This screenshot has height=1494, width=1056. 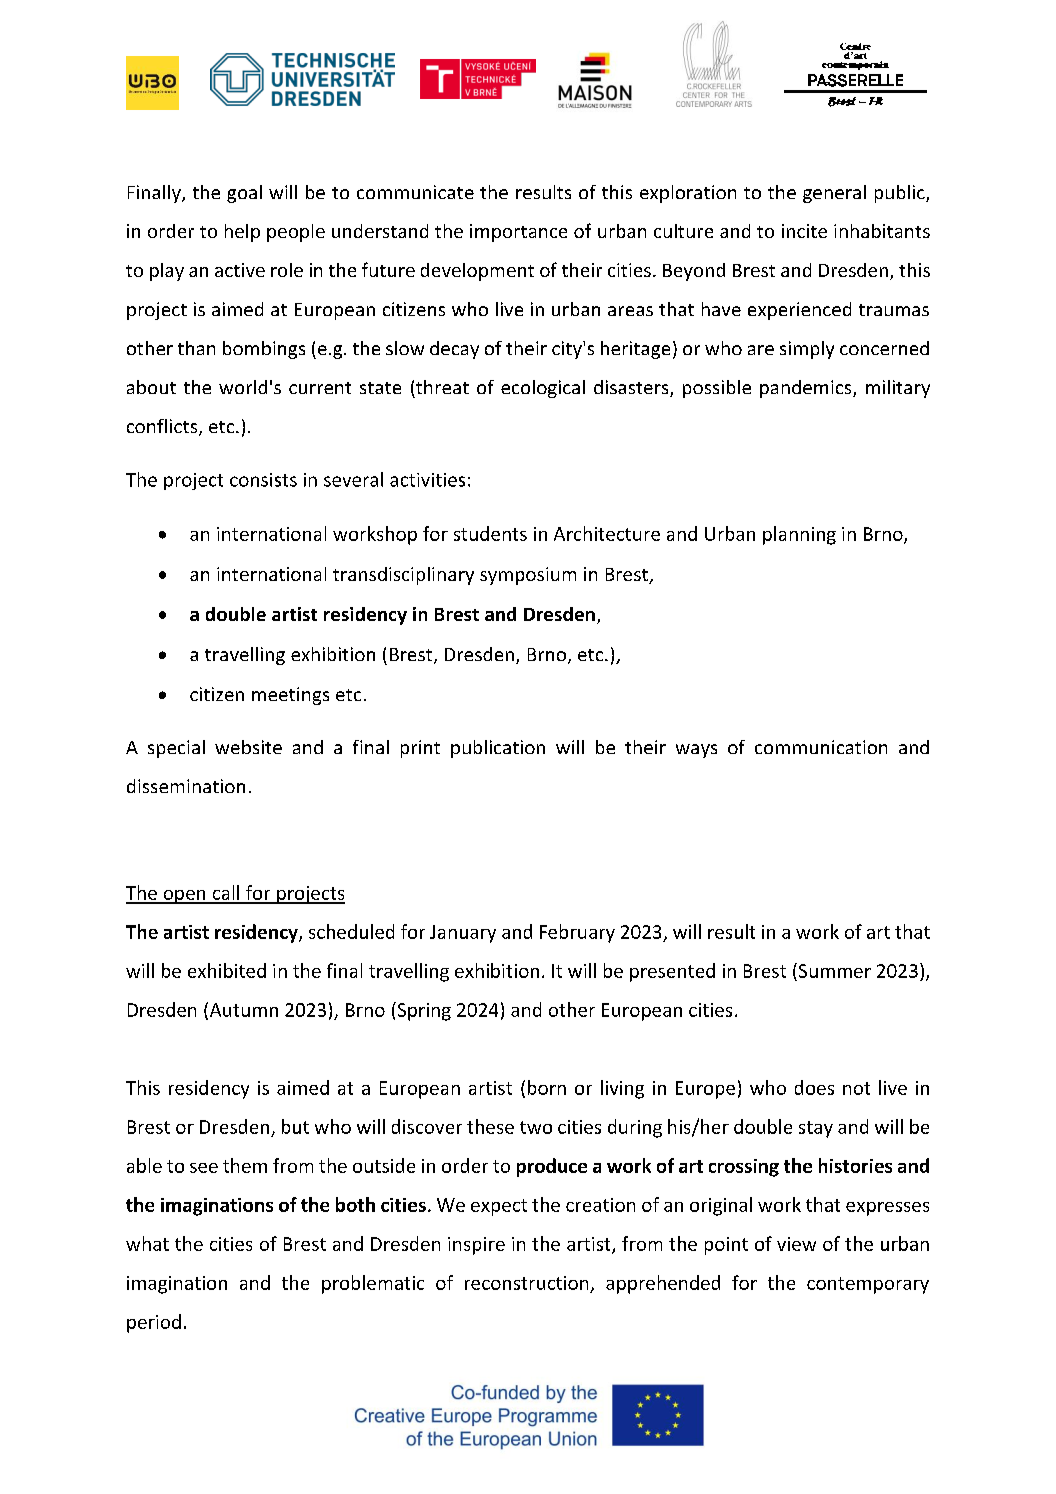 I want to click on consists, so click(x=263, y=480).
